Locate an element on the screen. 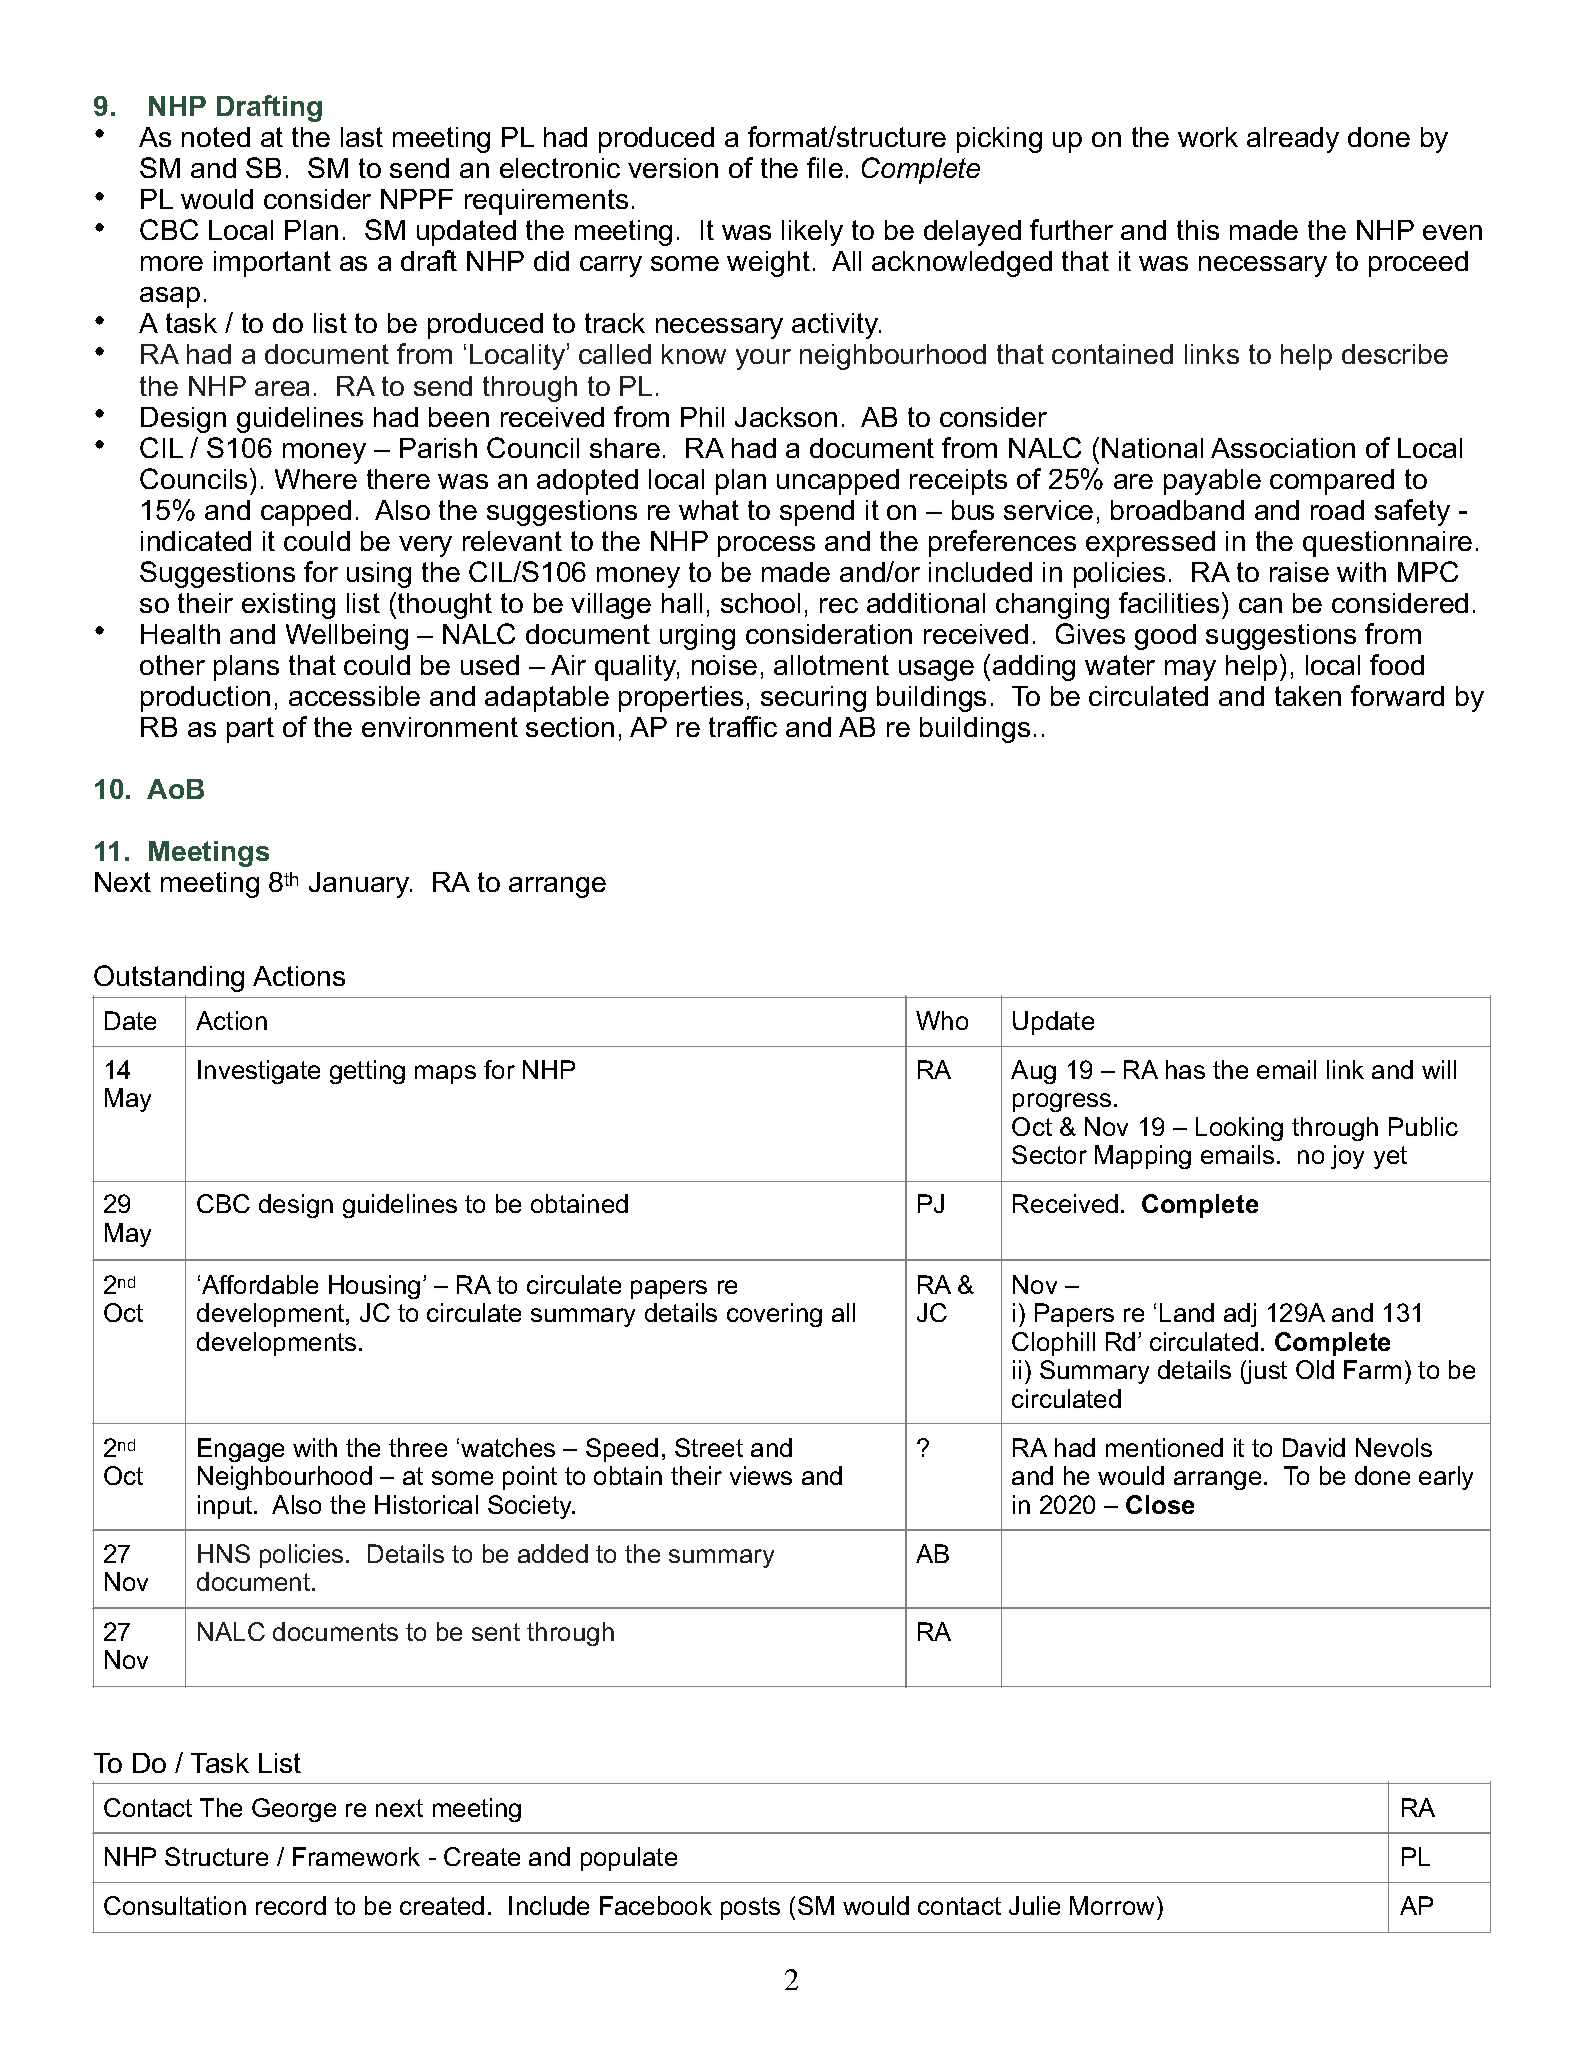  already is located at coordinates (1293, 140).
